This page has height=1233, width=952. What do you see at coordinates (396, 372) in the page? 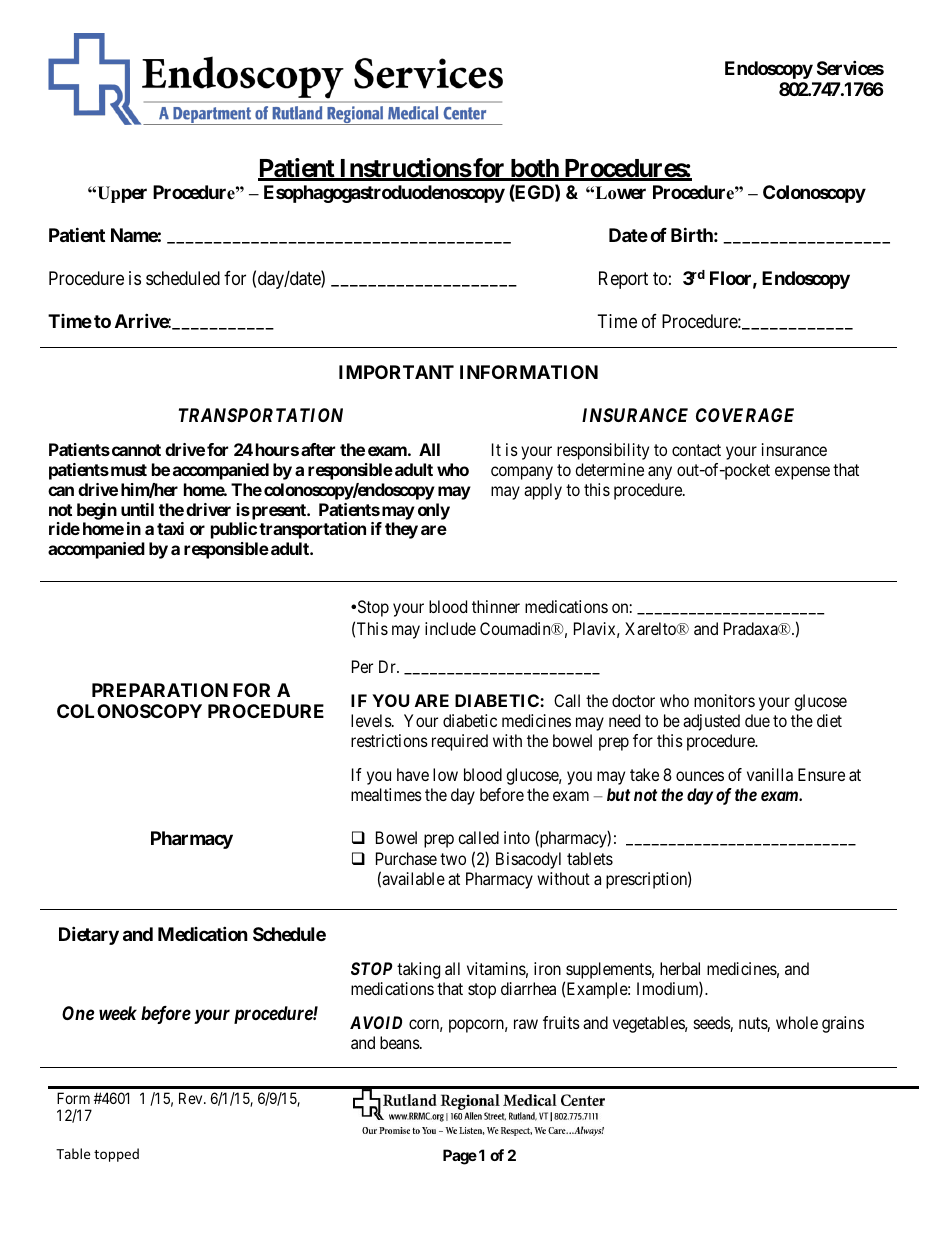
I see `IMPORTANT` at bounding box center [396, 372].
